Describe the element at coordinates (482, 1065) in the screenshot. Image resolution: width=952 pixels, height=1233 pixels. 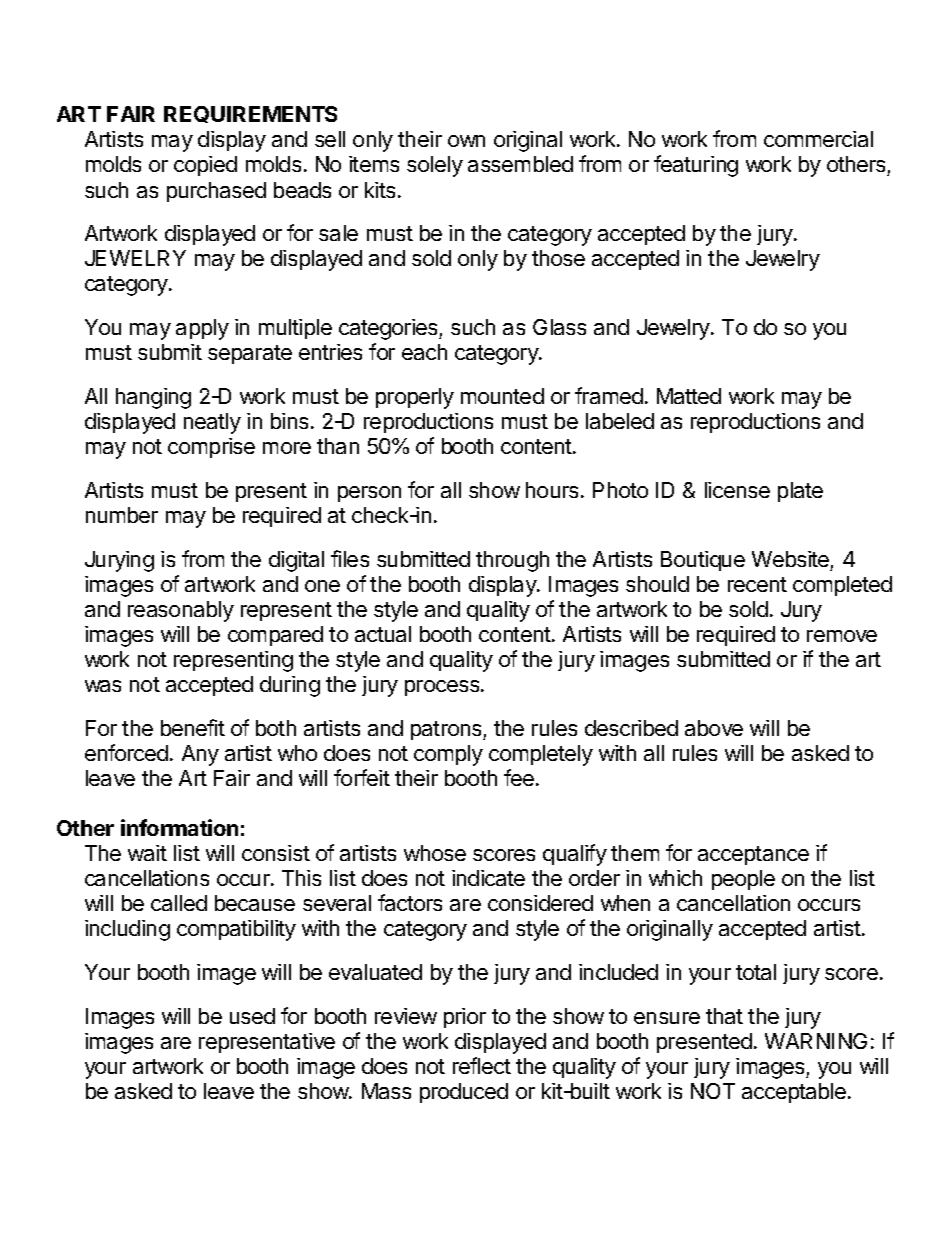
I see `reflect` at that location.
